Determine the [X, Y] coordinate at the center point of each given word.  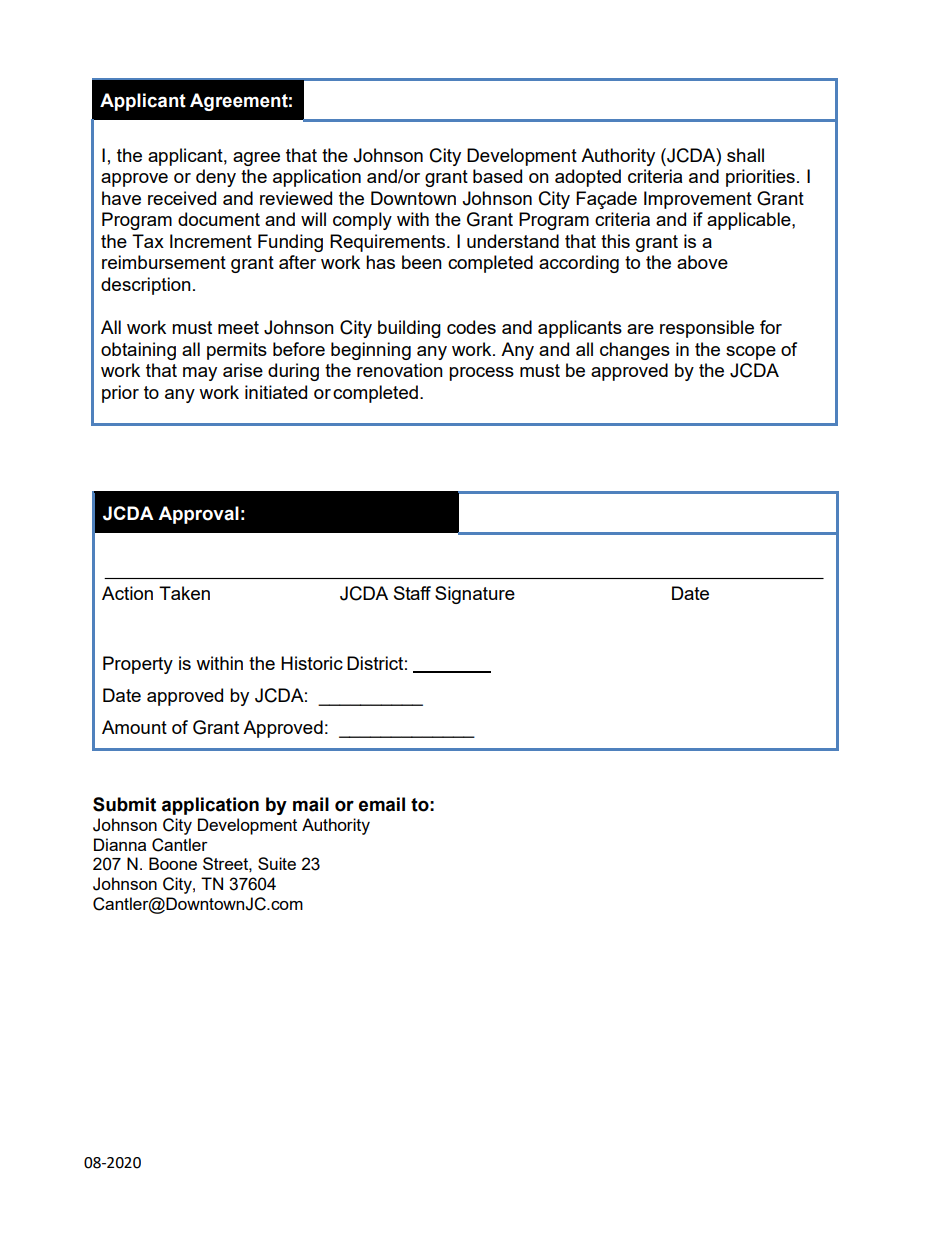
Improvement [698, 200]
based [497, 176]
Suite [277, 863]
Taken [184, 593]
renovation [400, 370]
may [200, 374]
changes [635, 351]
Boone [173, 863]
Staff [412, 593]
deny [216, 178]
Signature [475, 595]
